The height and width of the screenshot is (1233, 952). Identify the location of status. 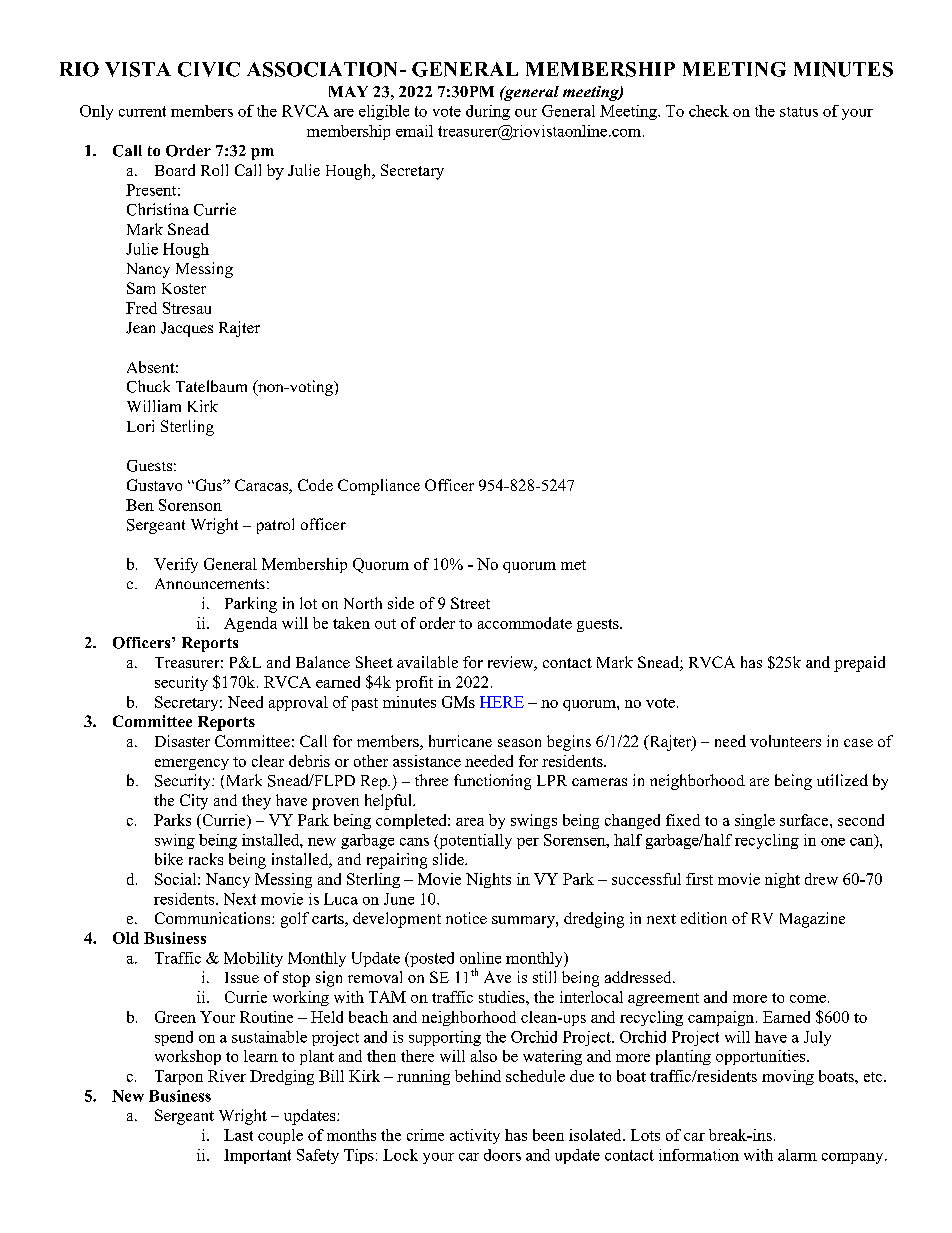
(799, 112).
